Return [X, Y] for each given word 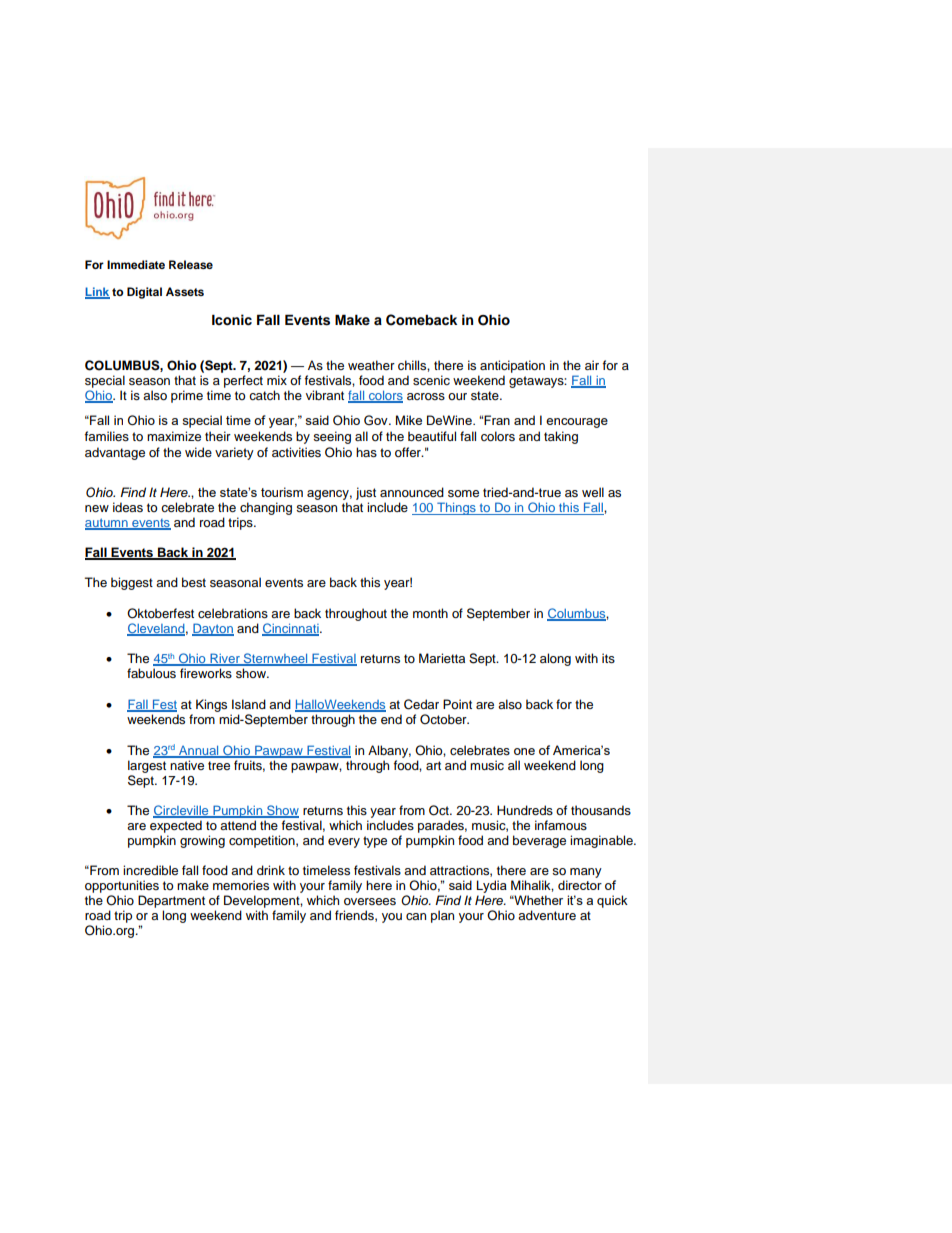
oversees [370, 901]
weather [371, 365]
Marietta [442, 658]
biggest [132, 583]
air [592, 365]
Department [171, 901]
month [430, 613]
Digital [144, 293]
